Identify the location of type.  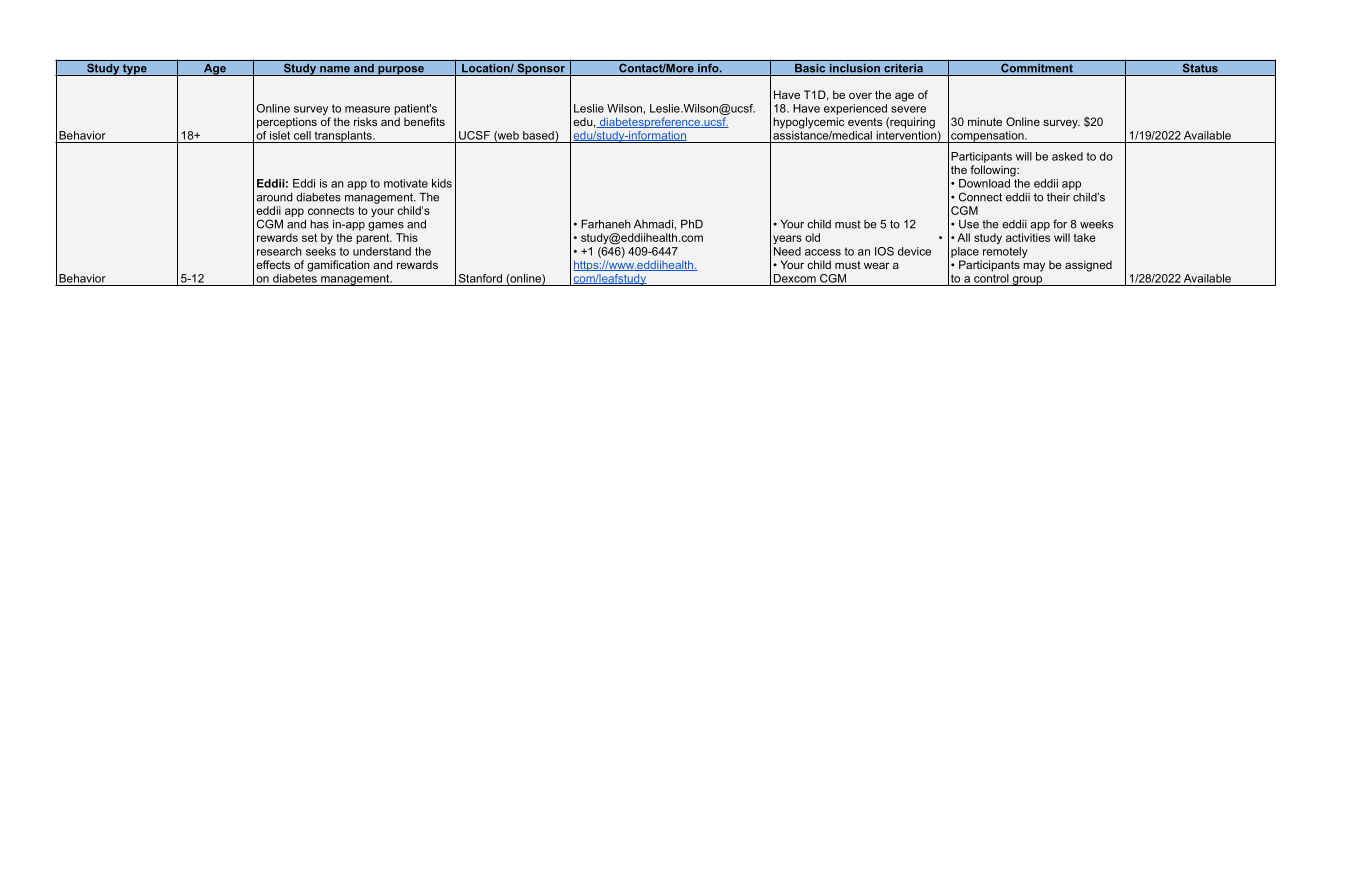
(135, 70).
